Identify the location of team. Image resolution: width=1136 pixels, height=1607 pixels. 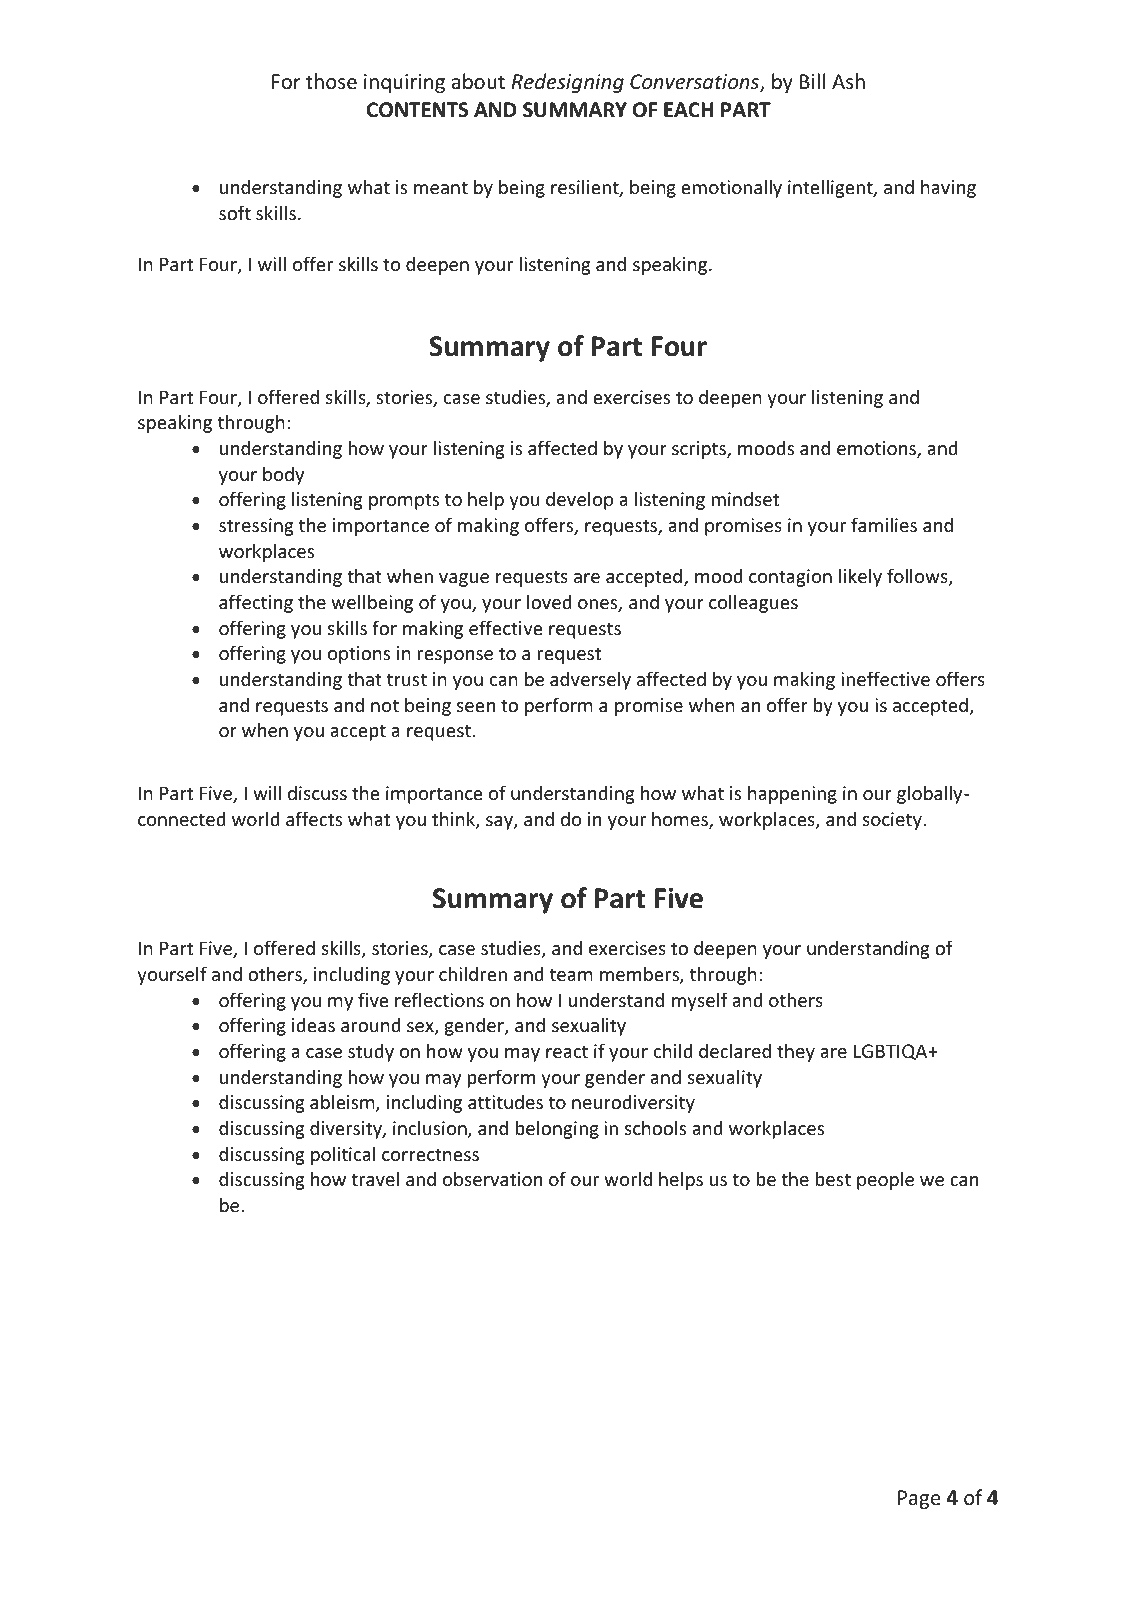
(571, 974).
